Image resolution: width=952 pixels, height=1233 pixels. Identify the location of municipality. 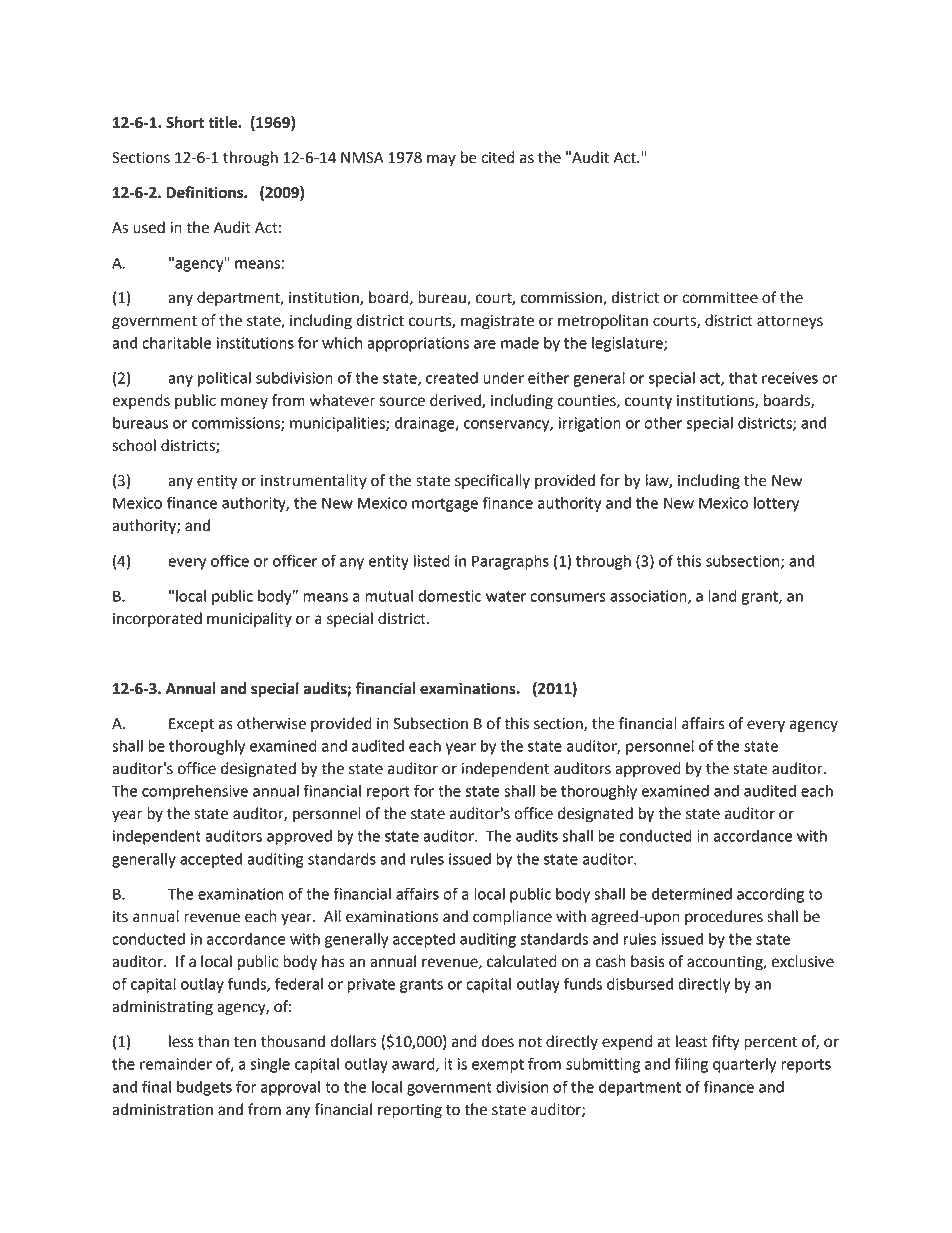
(249, 620).
